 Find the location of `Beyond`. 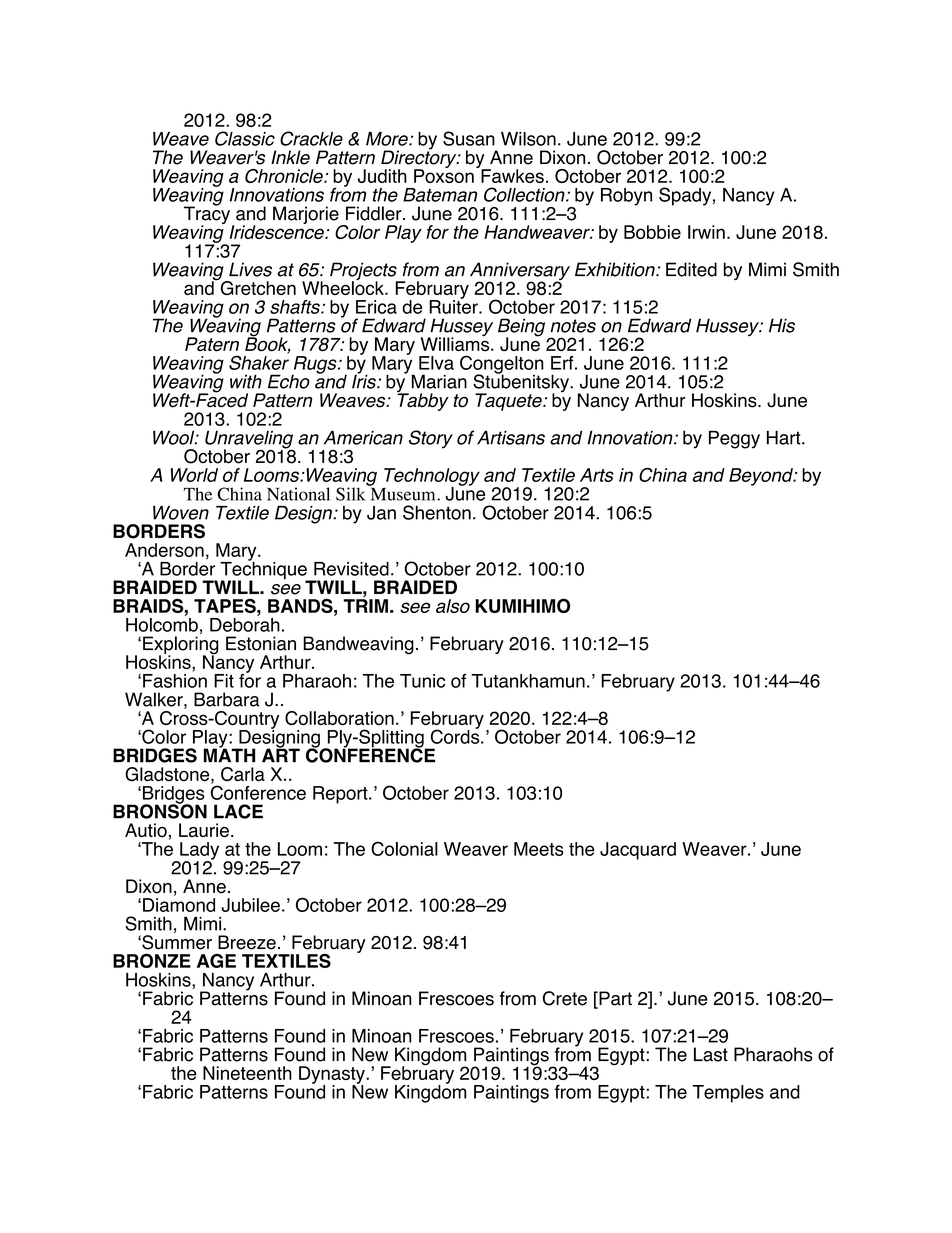

Beyond is located at coordinates (762, 477).
